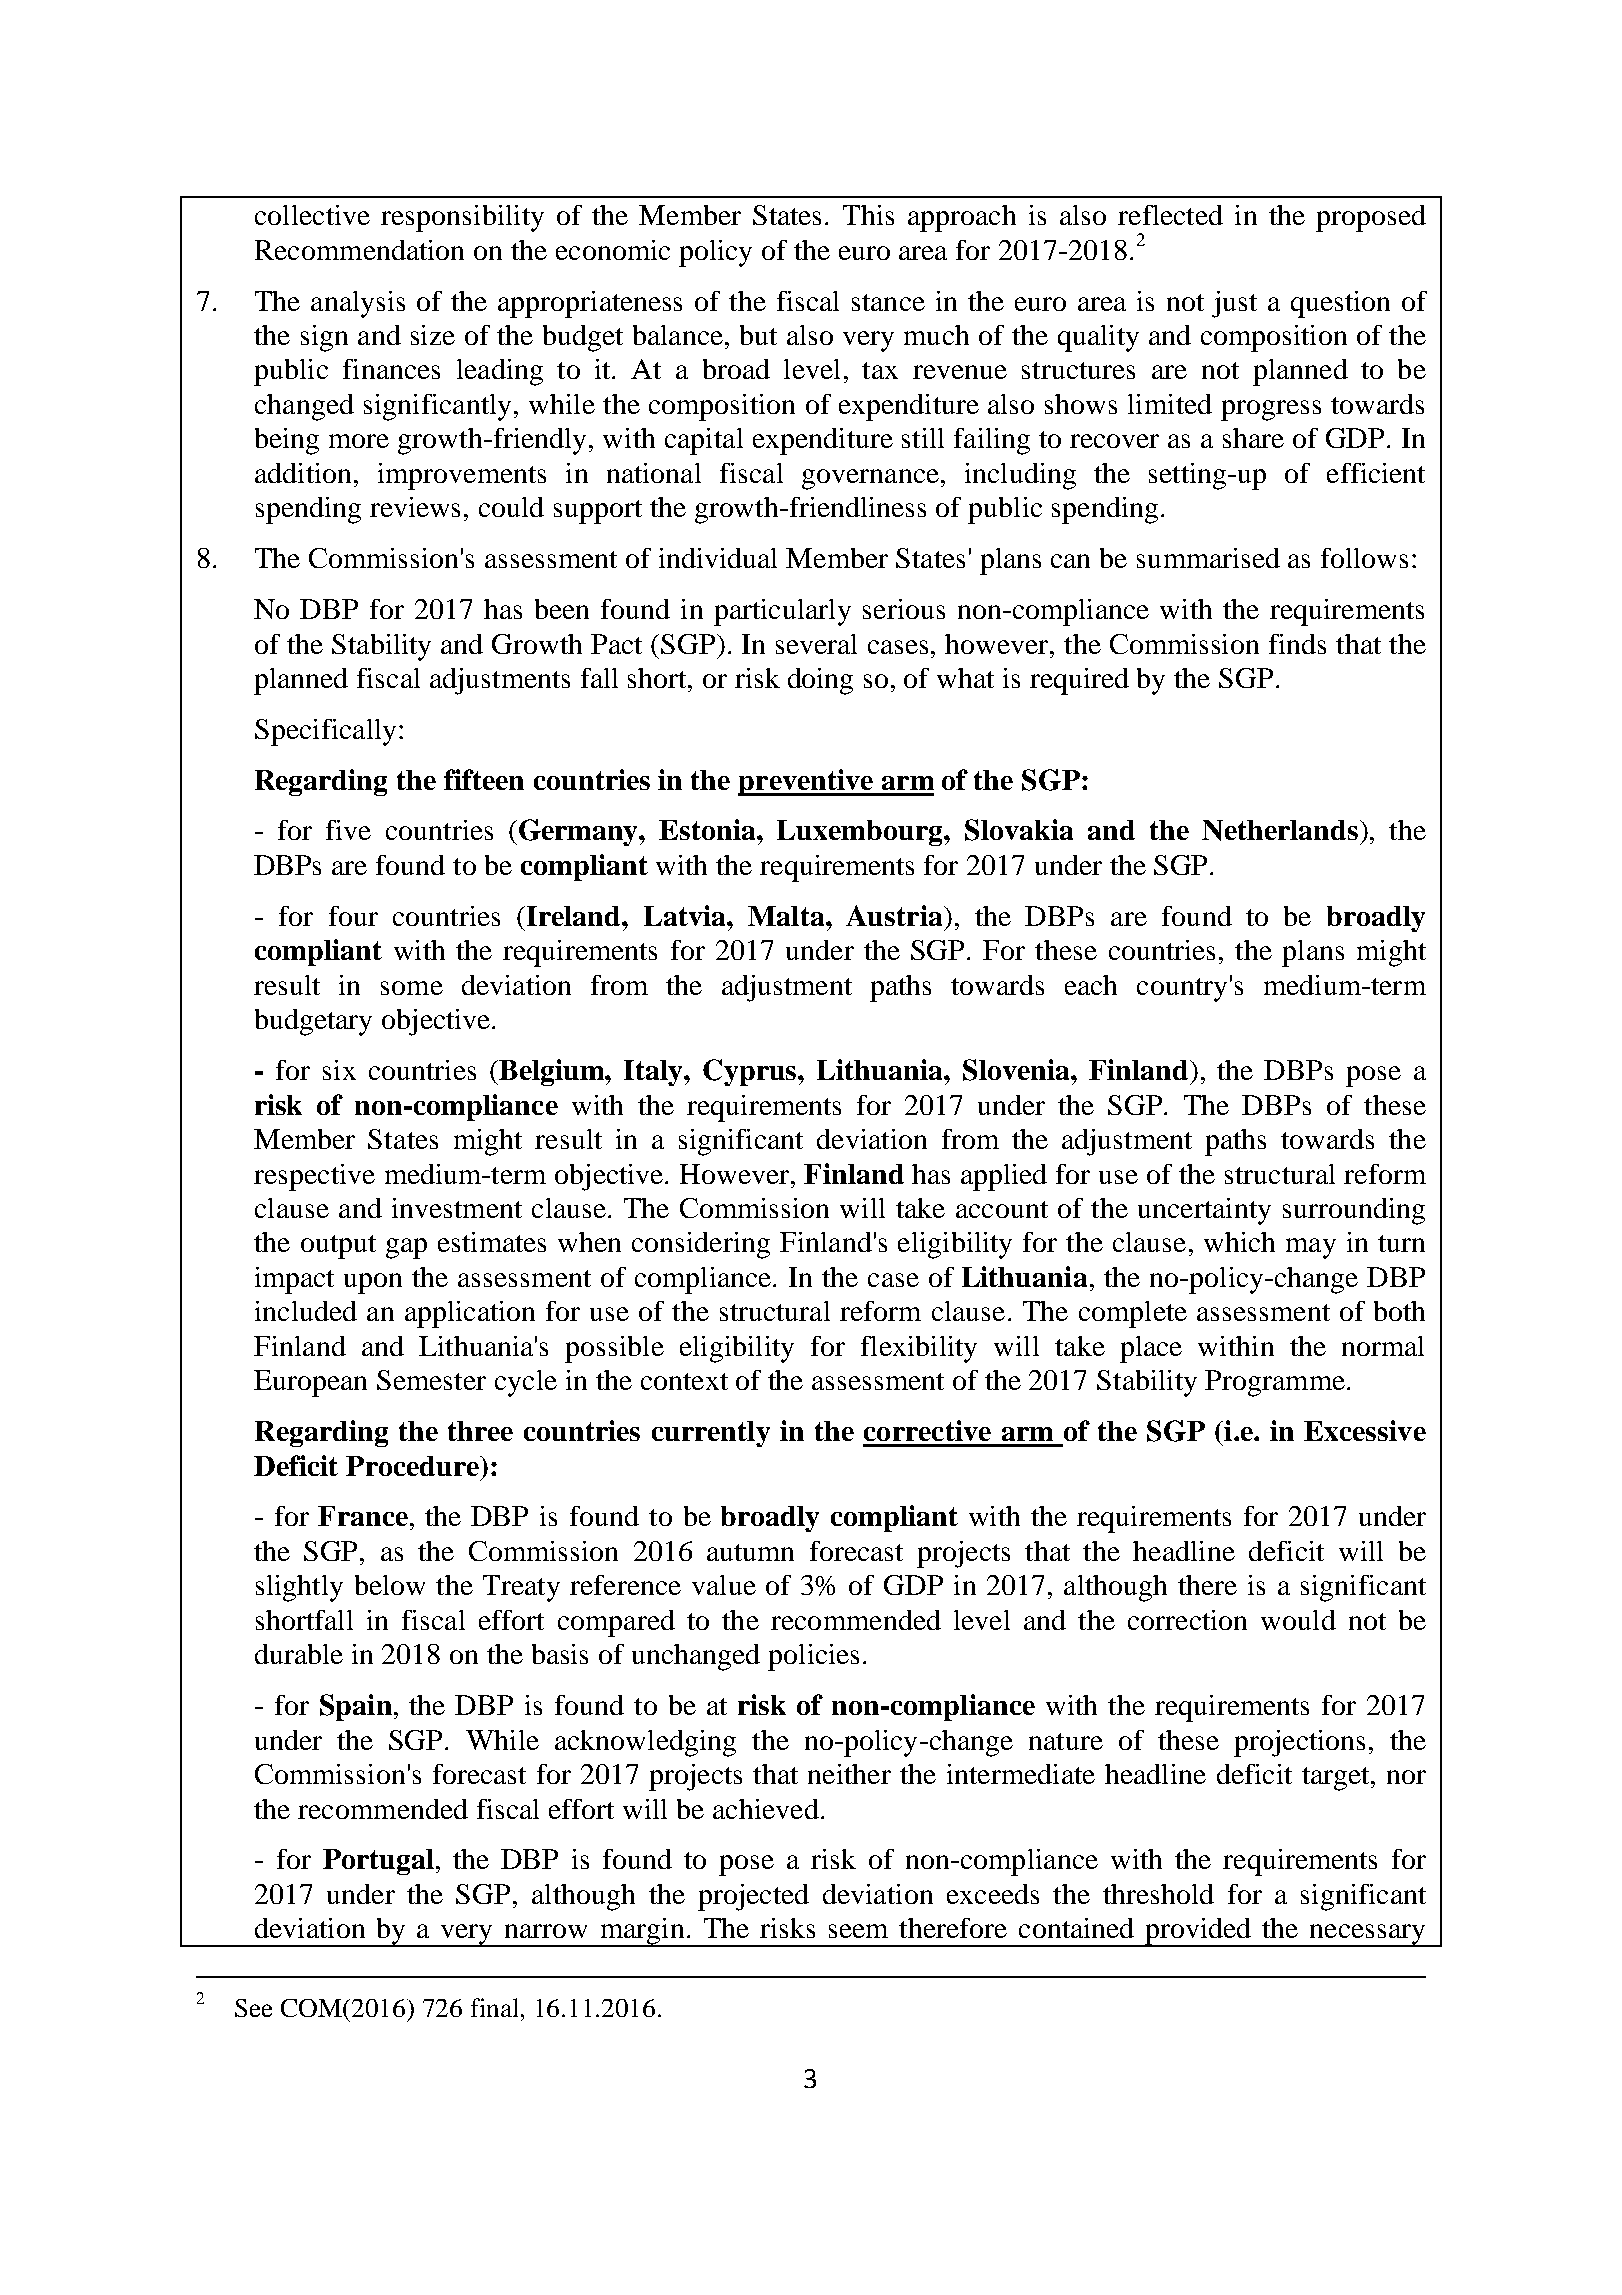 The image size is (1622, 2295). What do you see at coordinates (1297, 644) in the screenshot?
I see `finds` at bounding box center [1297, 644].
